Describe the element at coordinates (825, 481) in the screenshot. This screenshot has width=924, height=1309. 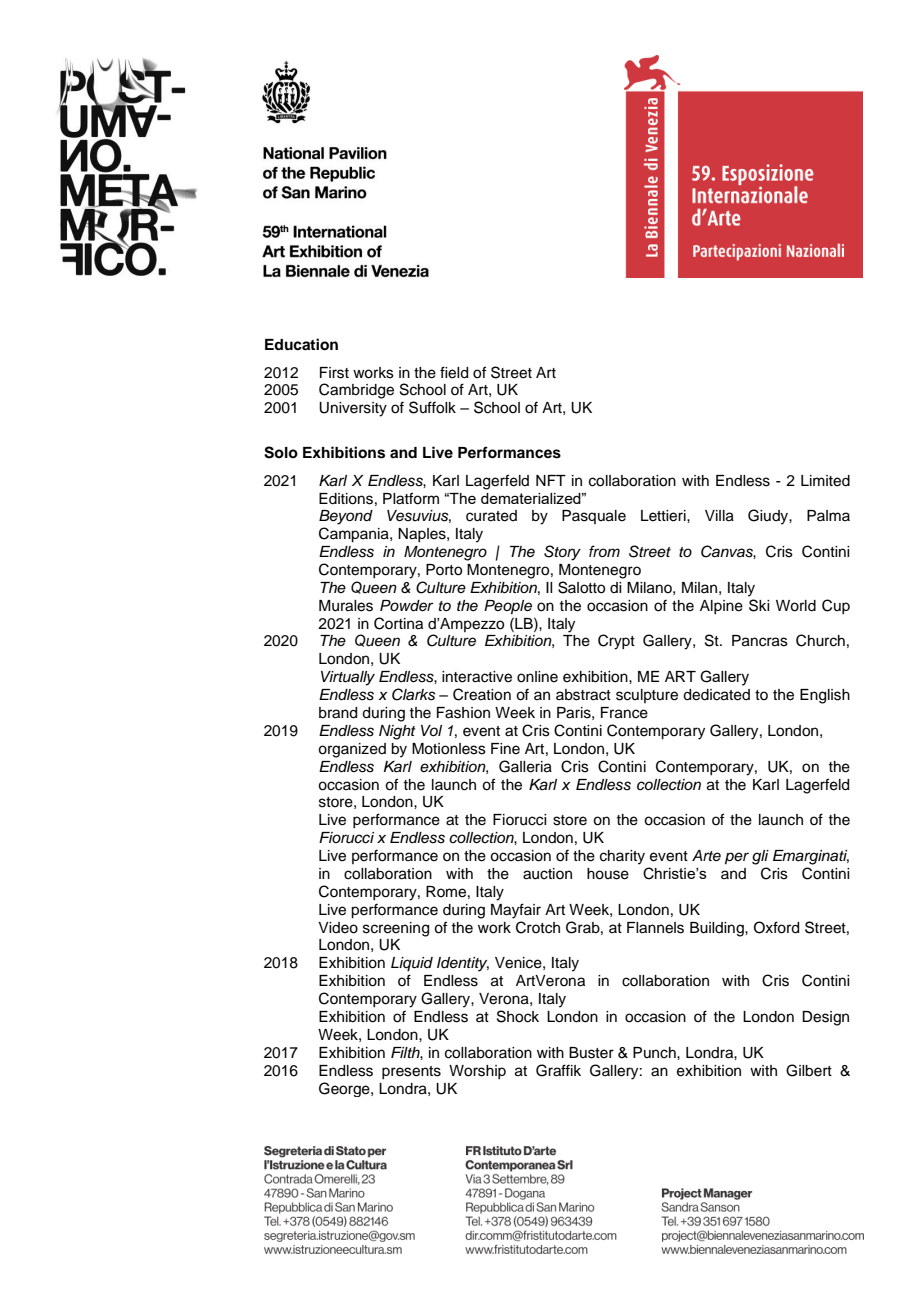
I see `Limited` at that location.
